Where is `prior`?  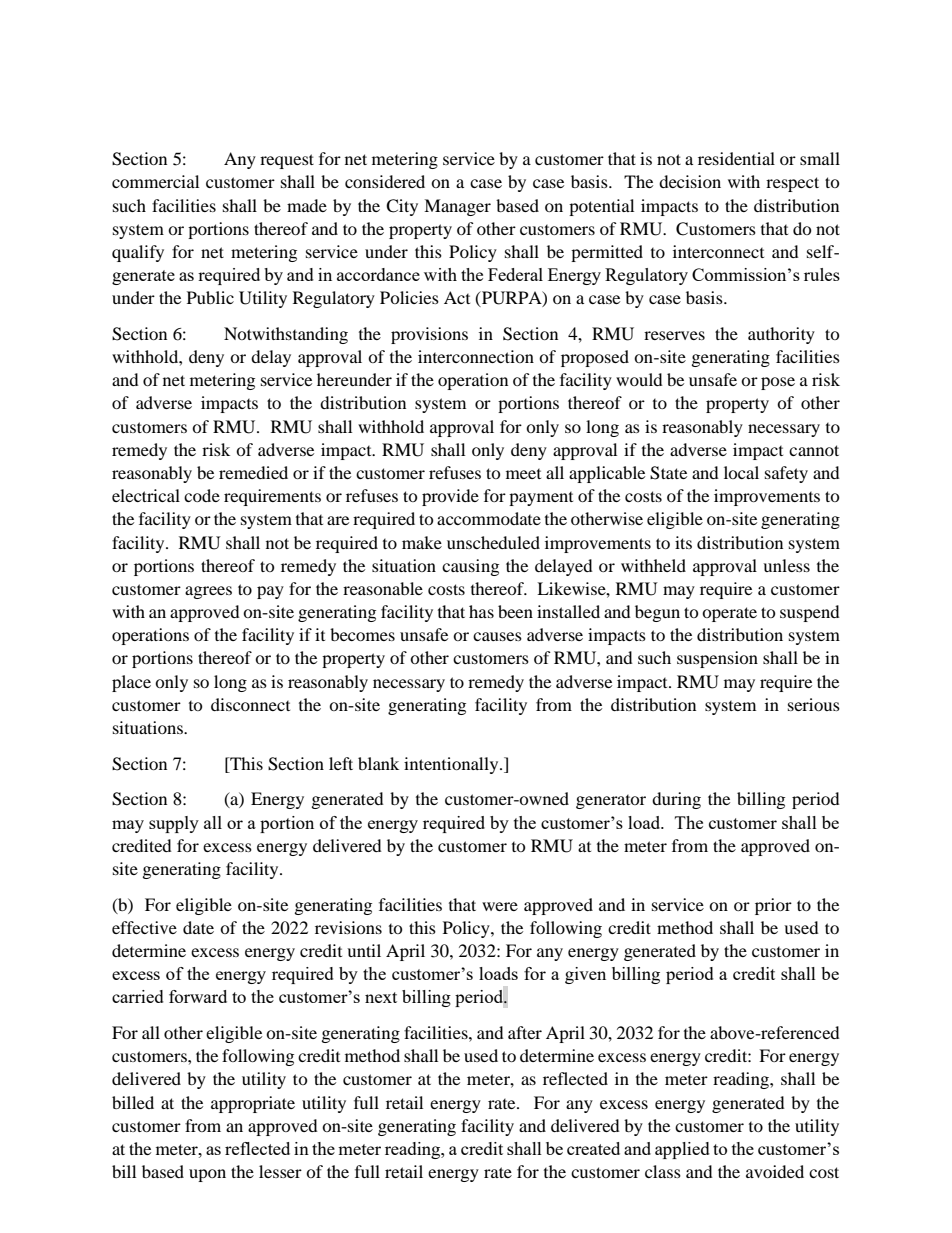
prior is located at coordinates (773, 906).
